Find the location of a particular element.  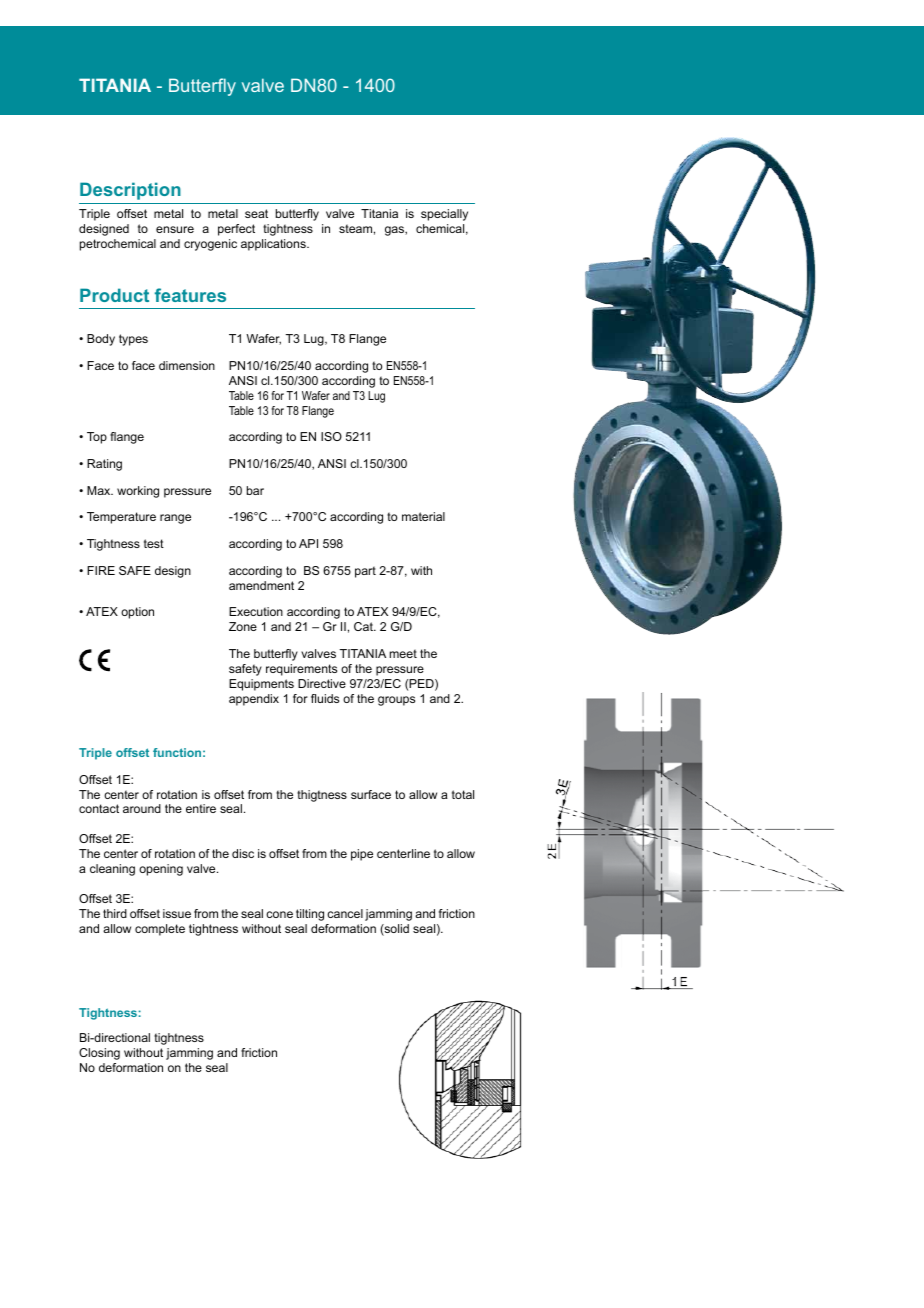

Closing is located at coordinates (99, 1054).
